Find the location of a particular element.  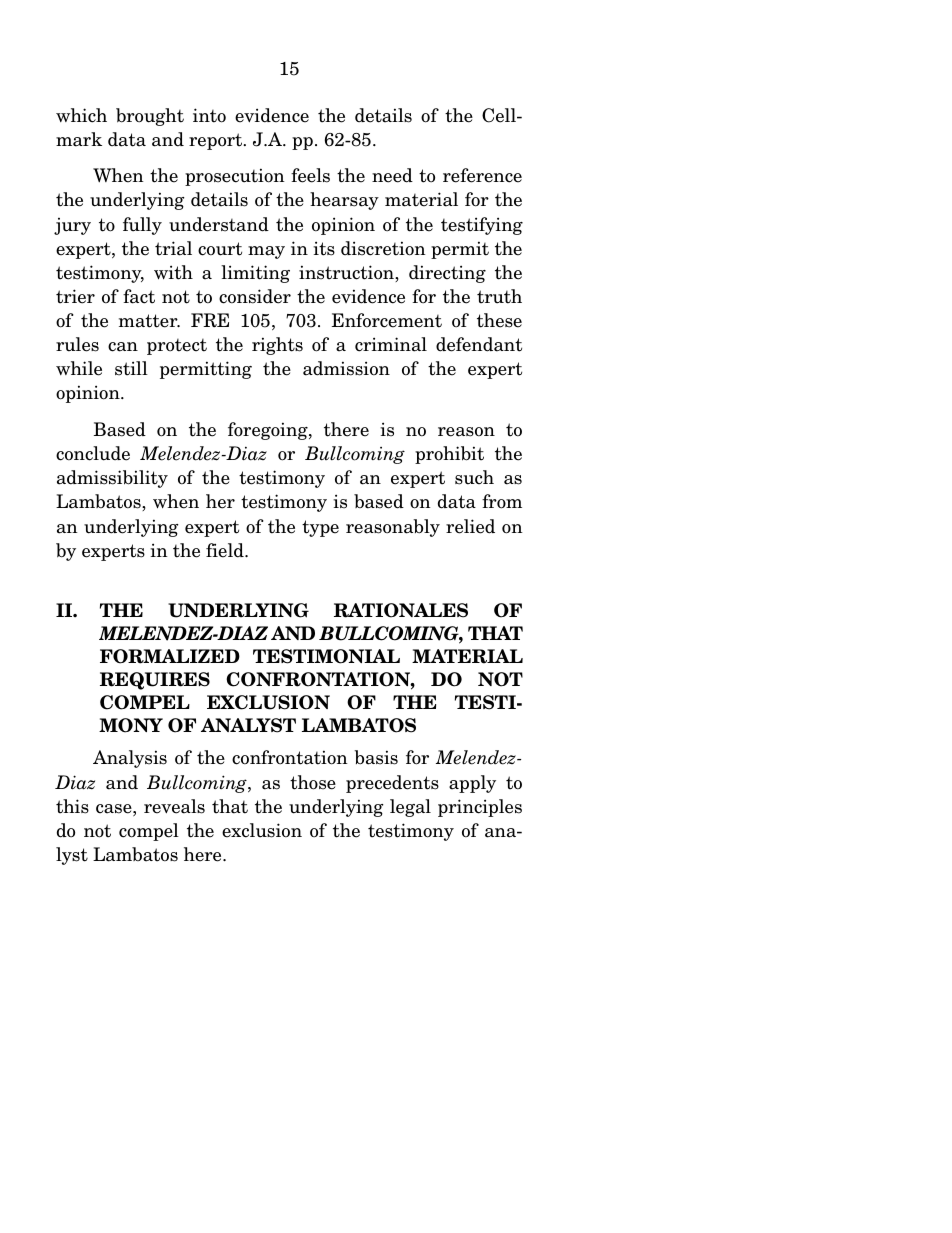

rights is located at coordinates (277, 346).
